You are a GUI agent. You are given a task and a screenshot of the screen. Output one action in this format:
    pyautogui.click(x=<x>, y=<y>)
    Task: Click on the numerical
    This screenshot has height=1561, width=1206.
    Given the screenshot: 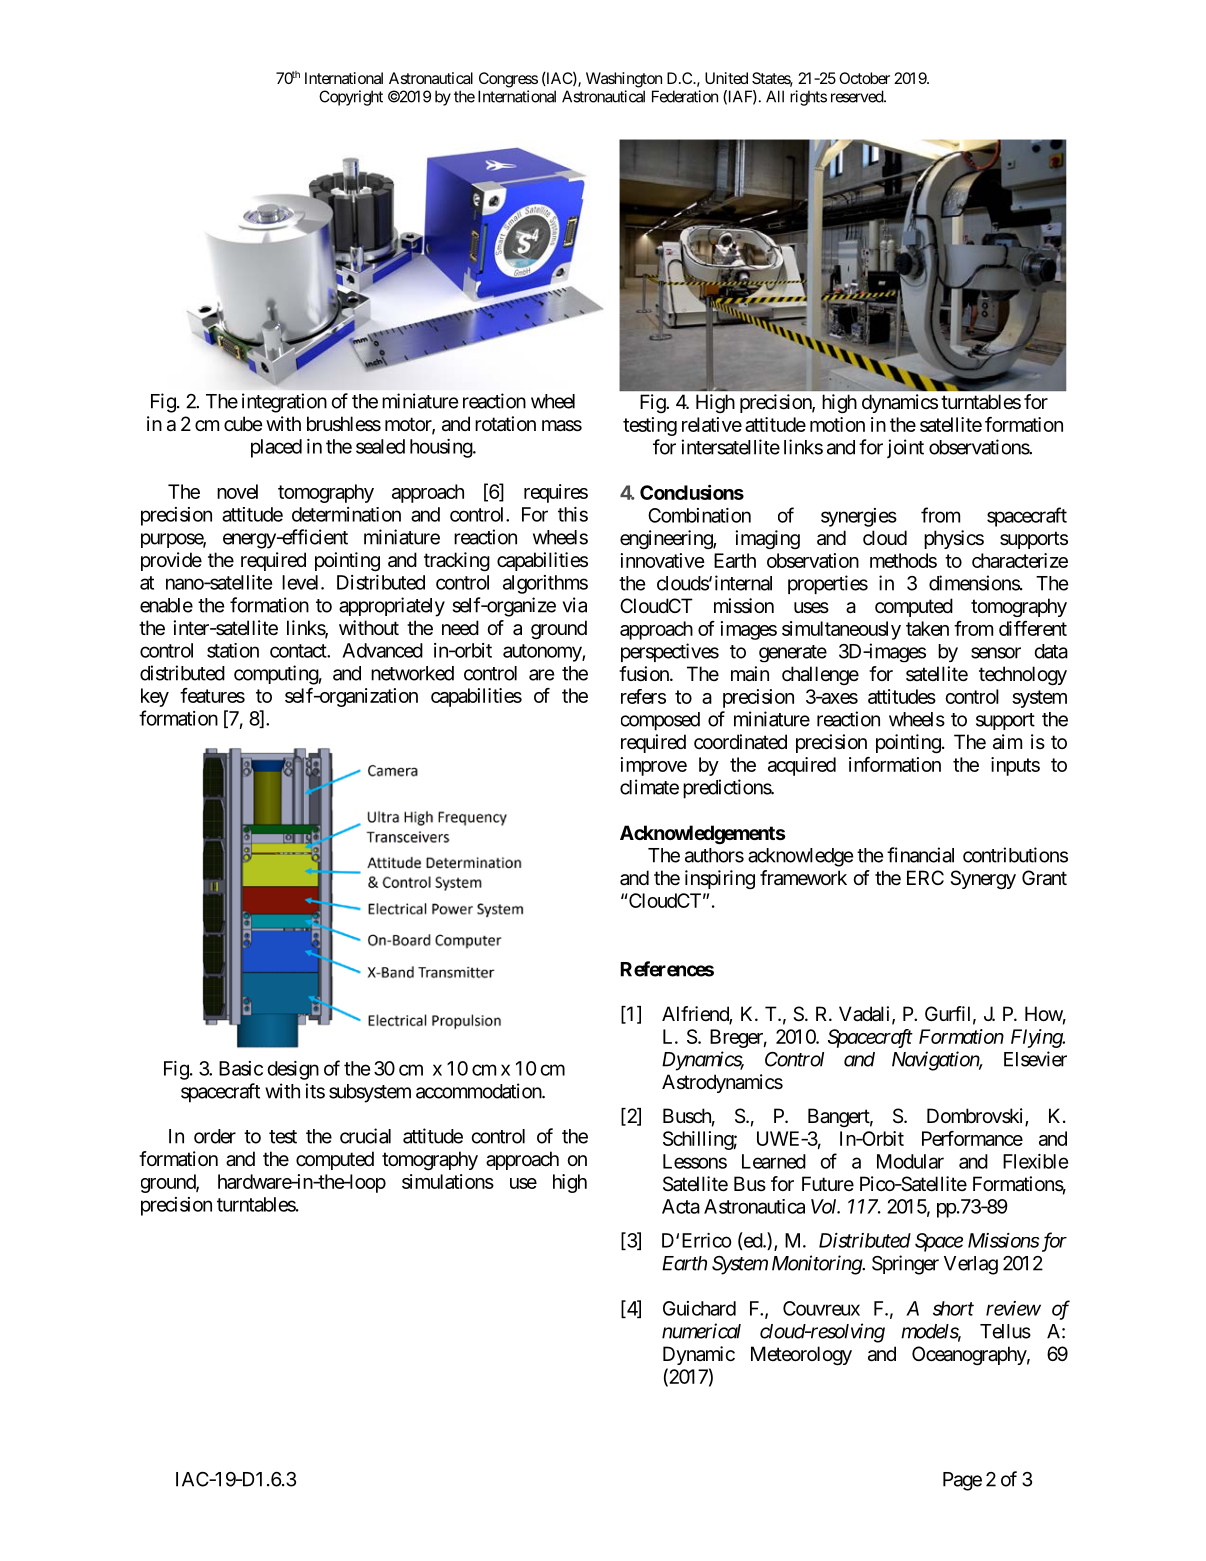 What is the action you would take?
    pyautogui.click(x=701, y=1331)
